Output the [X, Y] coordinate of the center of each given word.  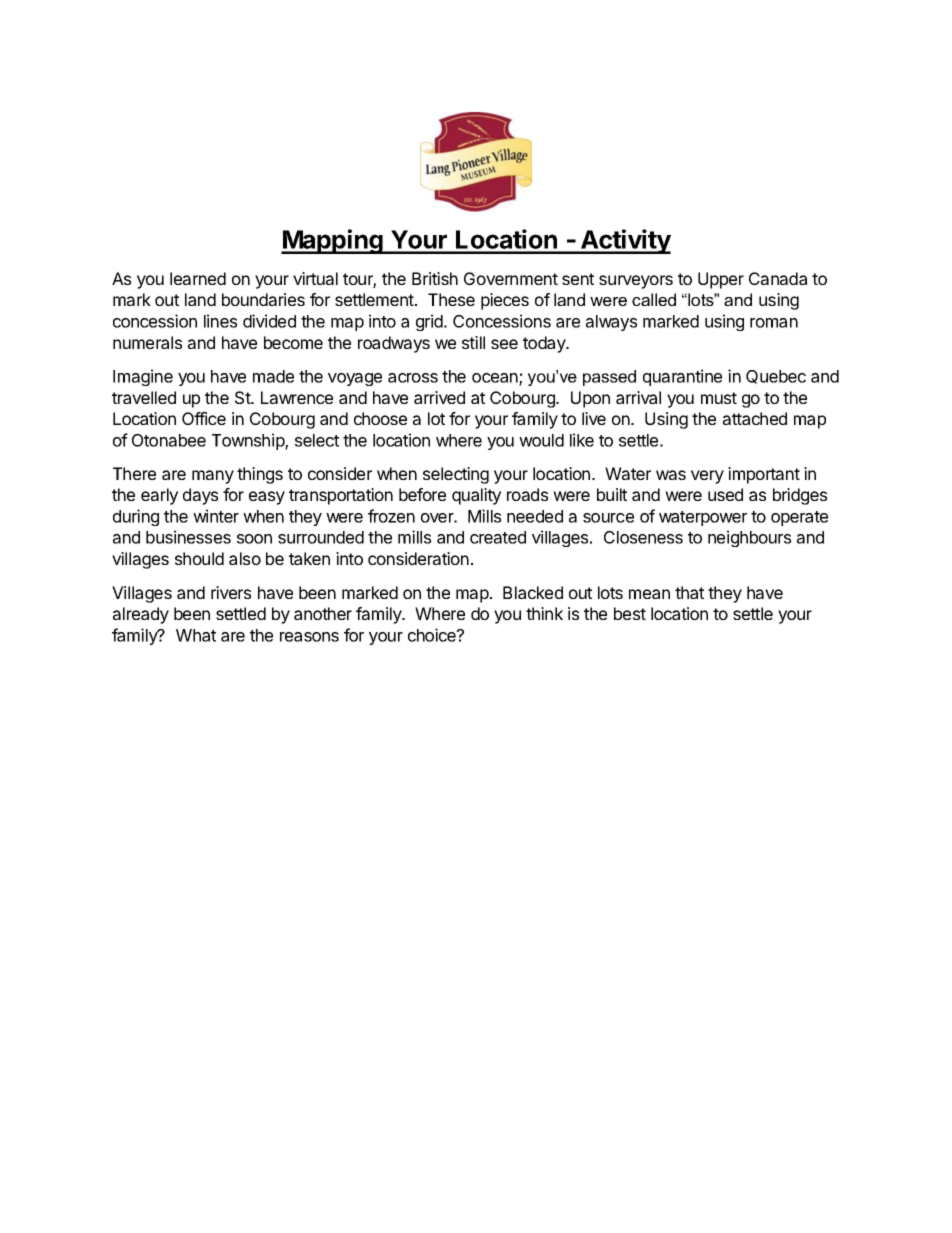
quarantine [682, 377]
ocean [496, 379]
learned [198, 278]
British [435, 278]
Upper [721, 280]
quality [476, 496]
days [200, 496]
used [725, 494]
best [630, 613]
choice [433, 635]
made [273, 376]
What [196, 635]
